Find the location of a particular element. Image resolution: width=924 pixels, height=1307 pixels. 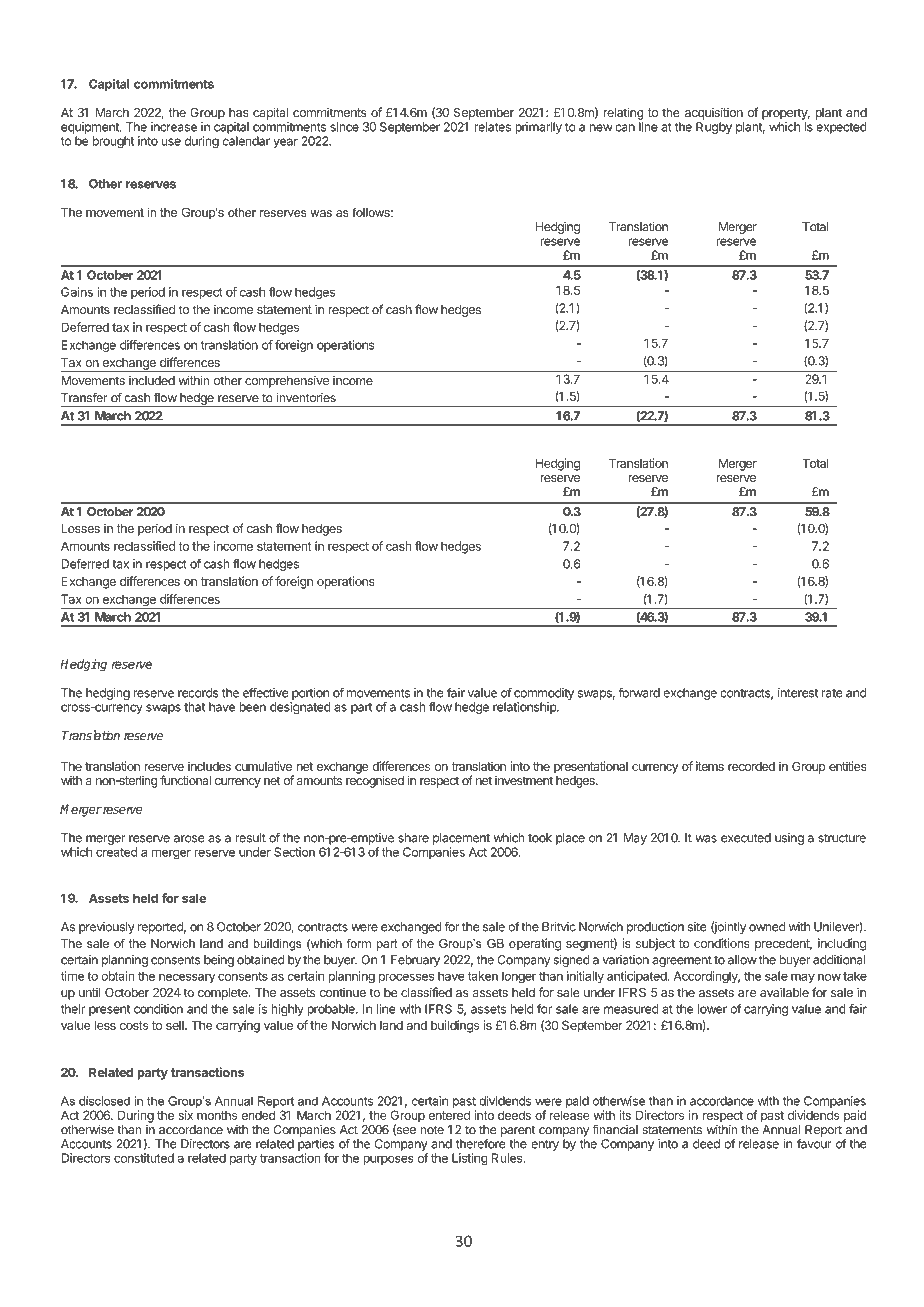

use is located at coordinates (171, 142).
